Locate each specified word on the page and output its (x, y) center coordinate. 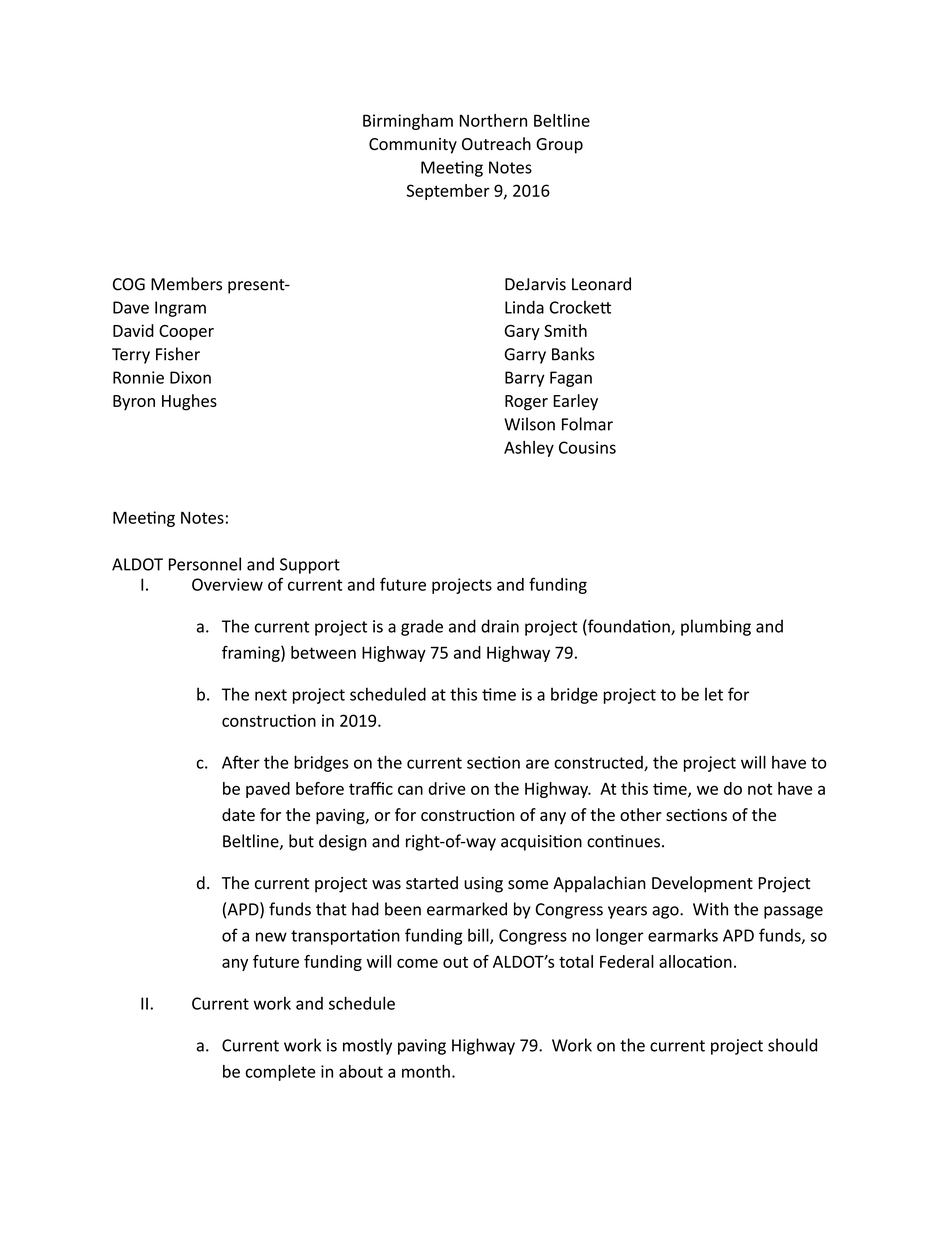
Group (559, 146)
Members (186, 284)
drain (500, 626)
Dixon (190, 377)
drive (447, 788)
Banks (573, 354)
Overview (227, 584)
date (238, 814)
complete (281, 1073)
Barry (525, 379)
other (641, 814)
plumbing (716, 627)
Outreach (496, 144)
